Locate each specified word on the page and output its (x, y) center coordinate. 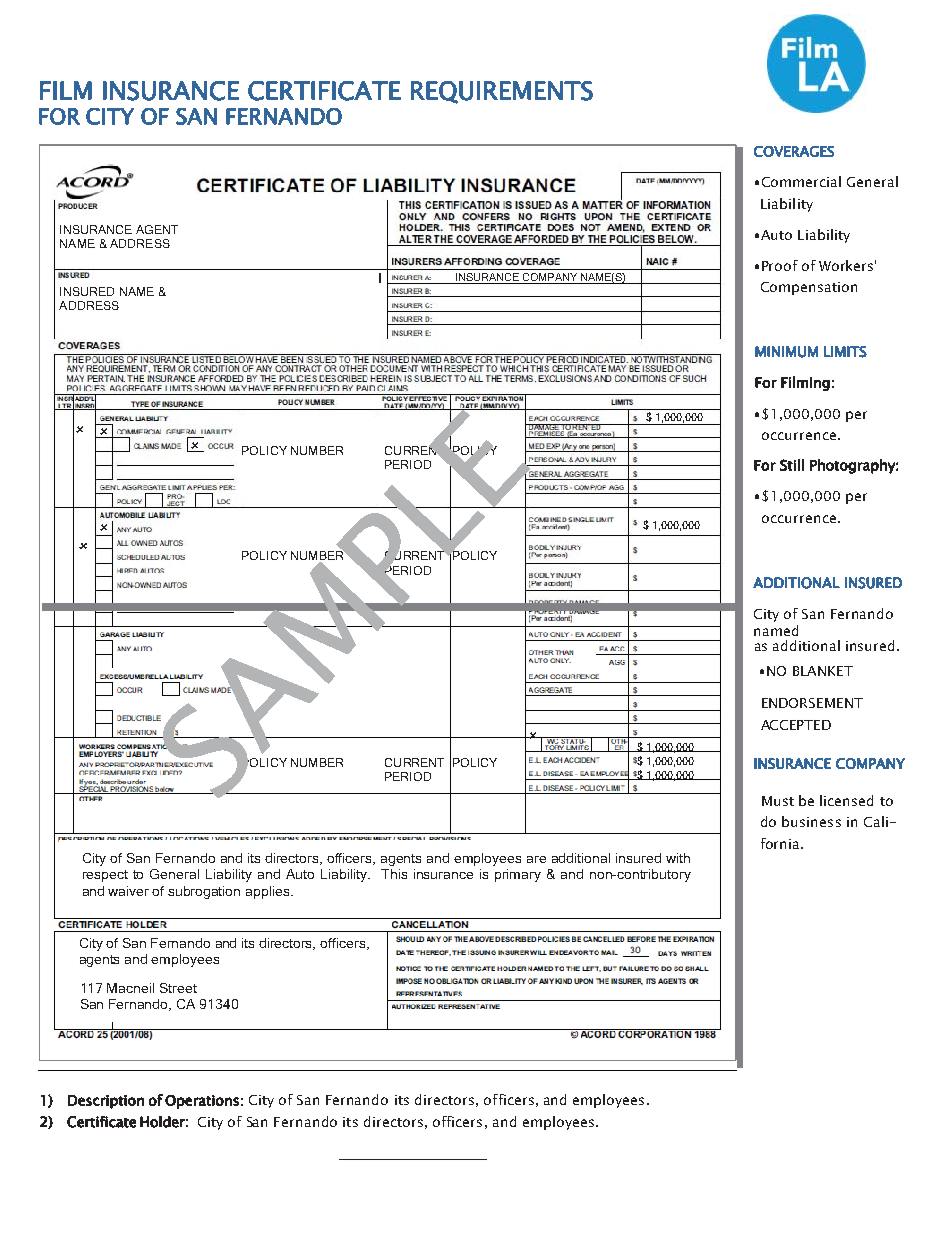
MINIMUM (786, 352)
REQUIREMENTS (502, 92)
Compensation (809, 288)
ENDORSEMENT (812, 703)
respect (105, 876)
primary (518, 875)
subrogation (204, 892)
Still (792, 465)
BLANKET (823, 671)
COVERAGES (794, 151)
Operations (202, 1102)
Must (778, 801)
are (536, 859)
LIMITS (845, 352)
